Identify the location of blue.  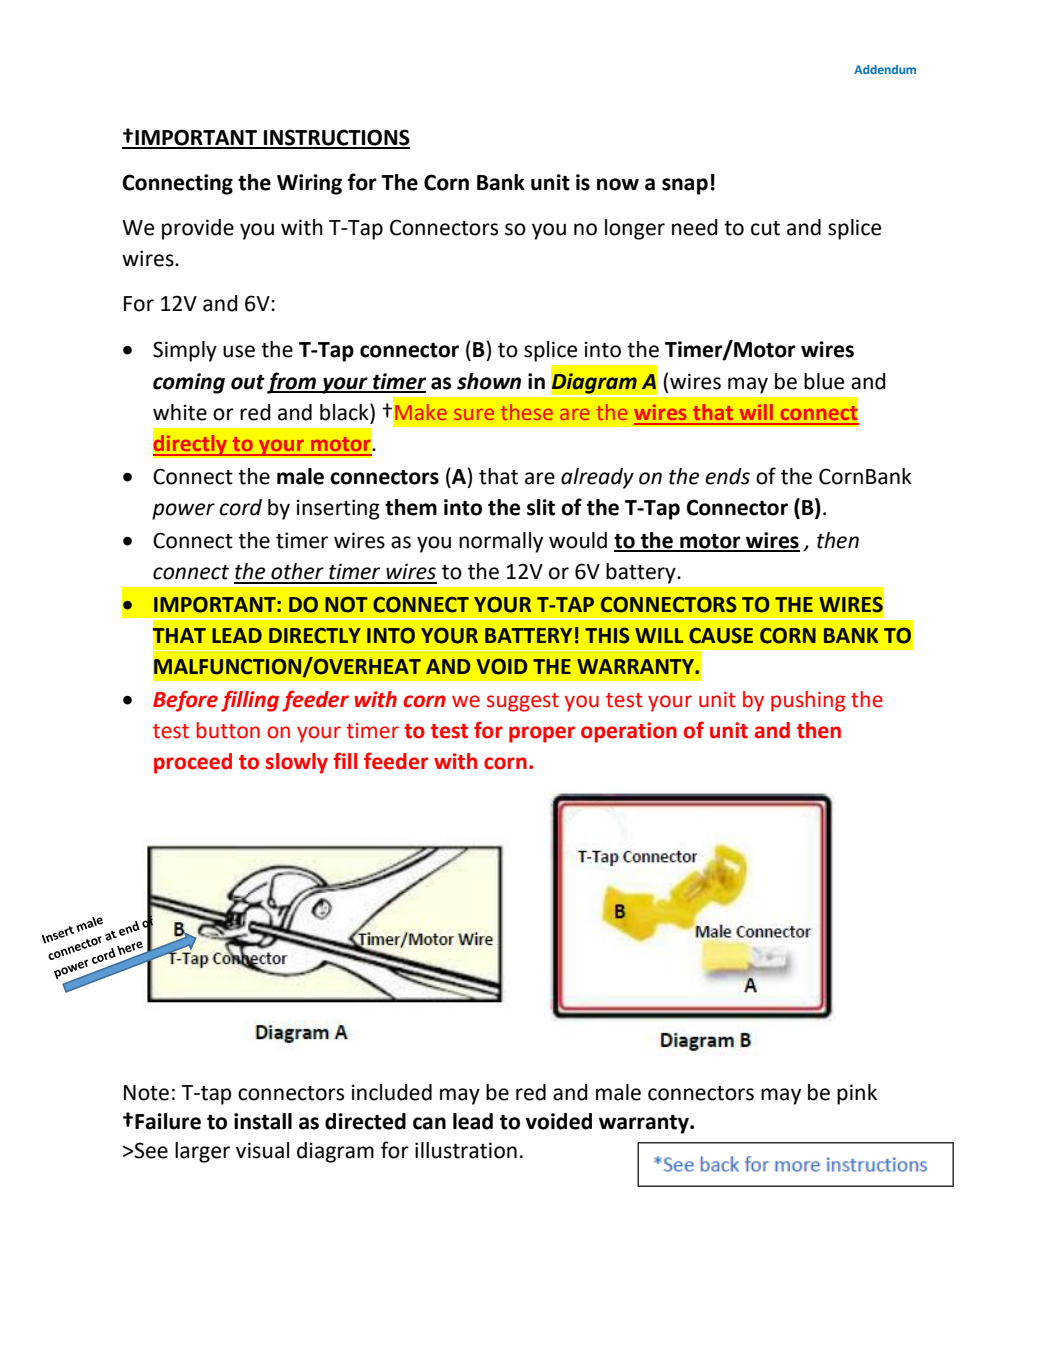
(824, 381).
